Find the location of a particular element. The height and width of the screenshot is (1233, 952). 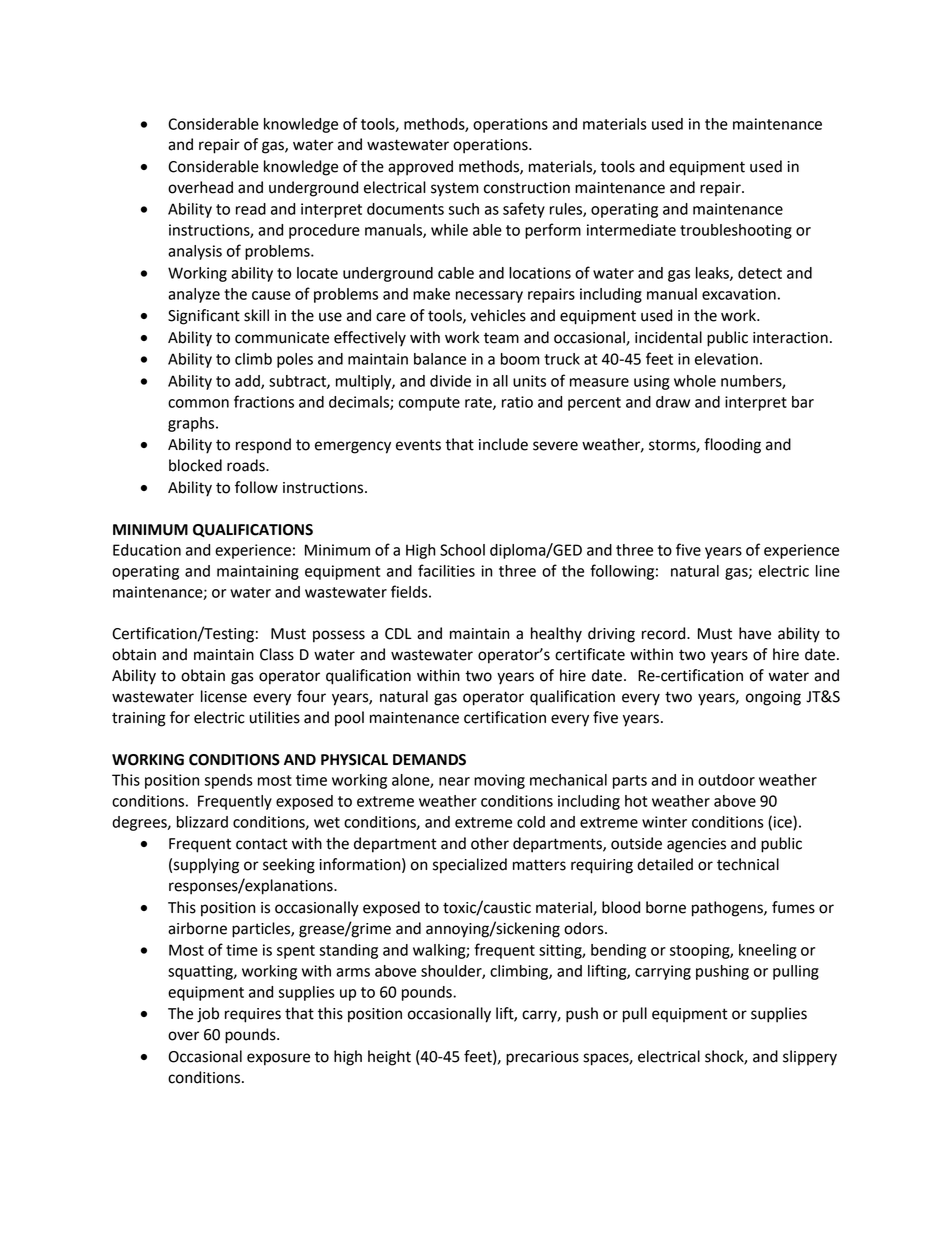

outdoor is located at coordinates (726, 780).
